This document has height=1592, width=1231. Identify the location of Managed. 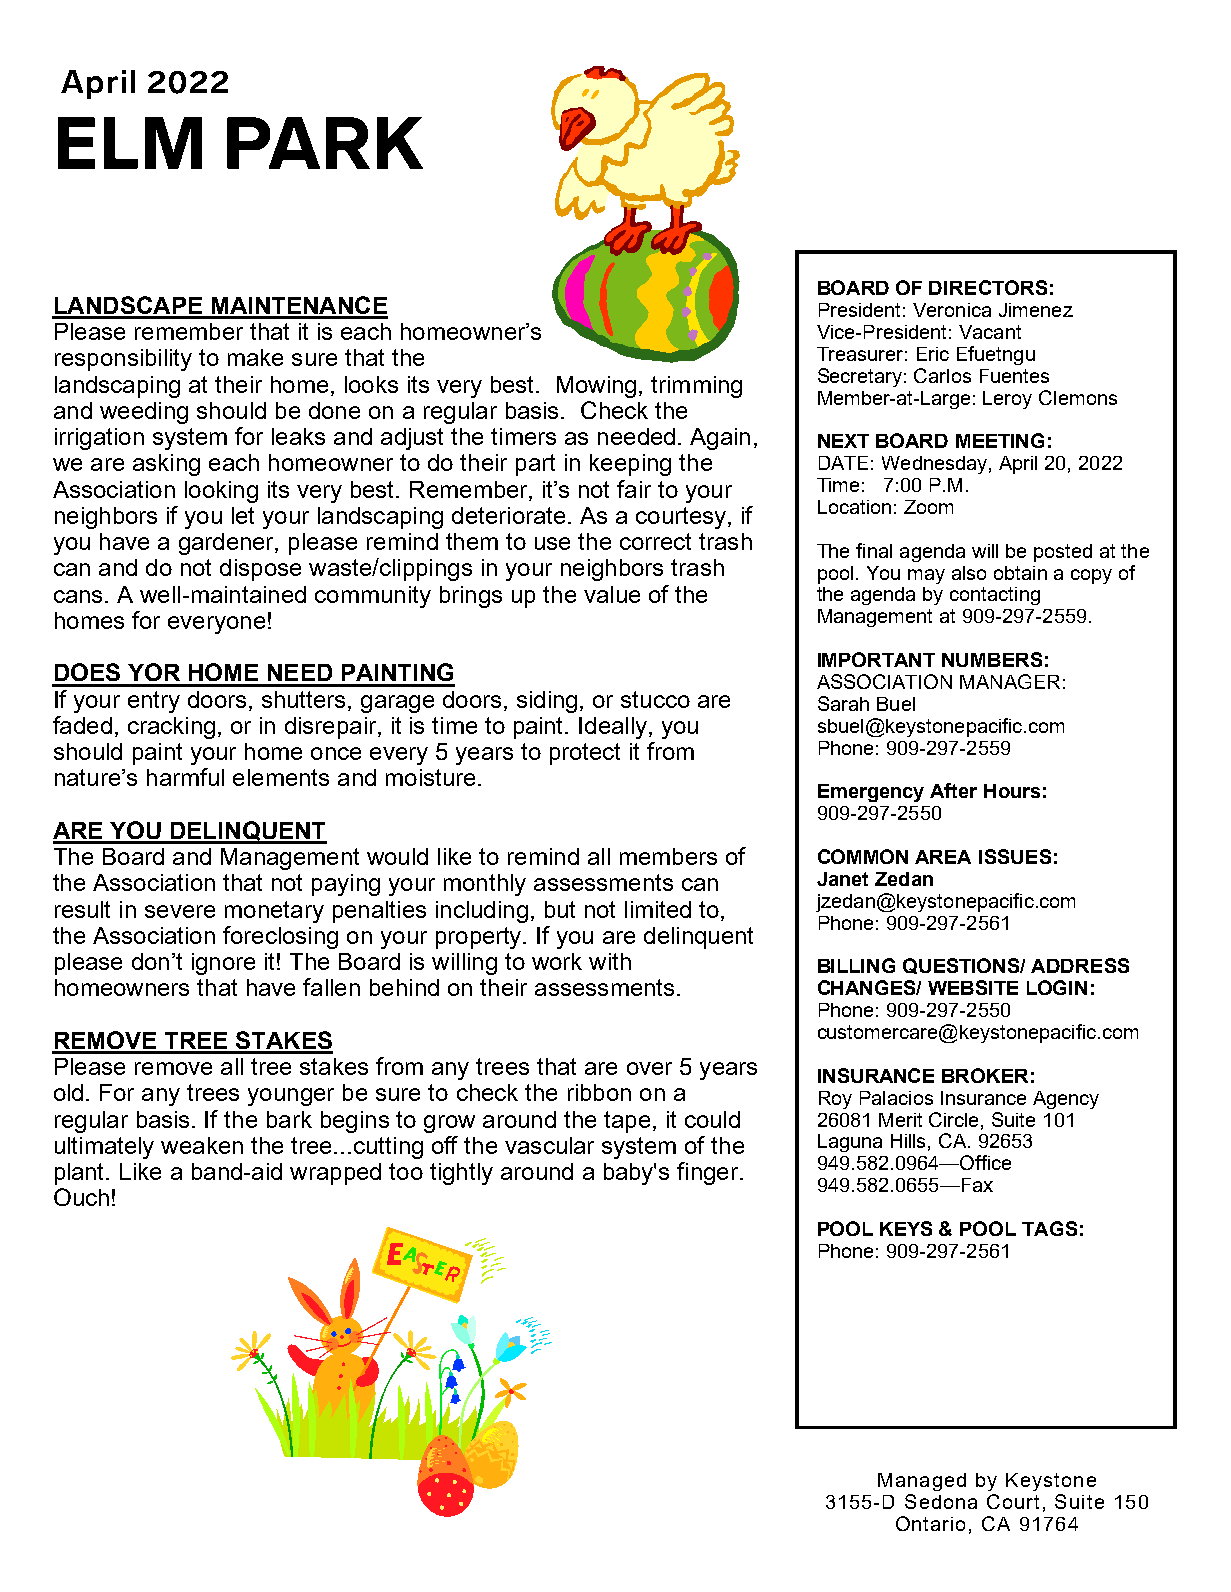
(922, 1482).
